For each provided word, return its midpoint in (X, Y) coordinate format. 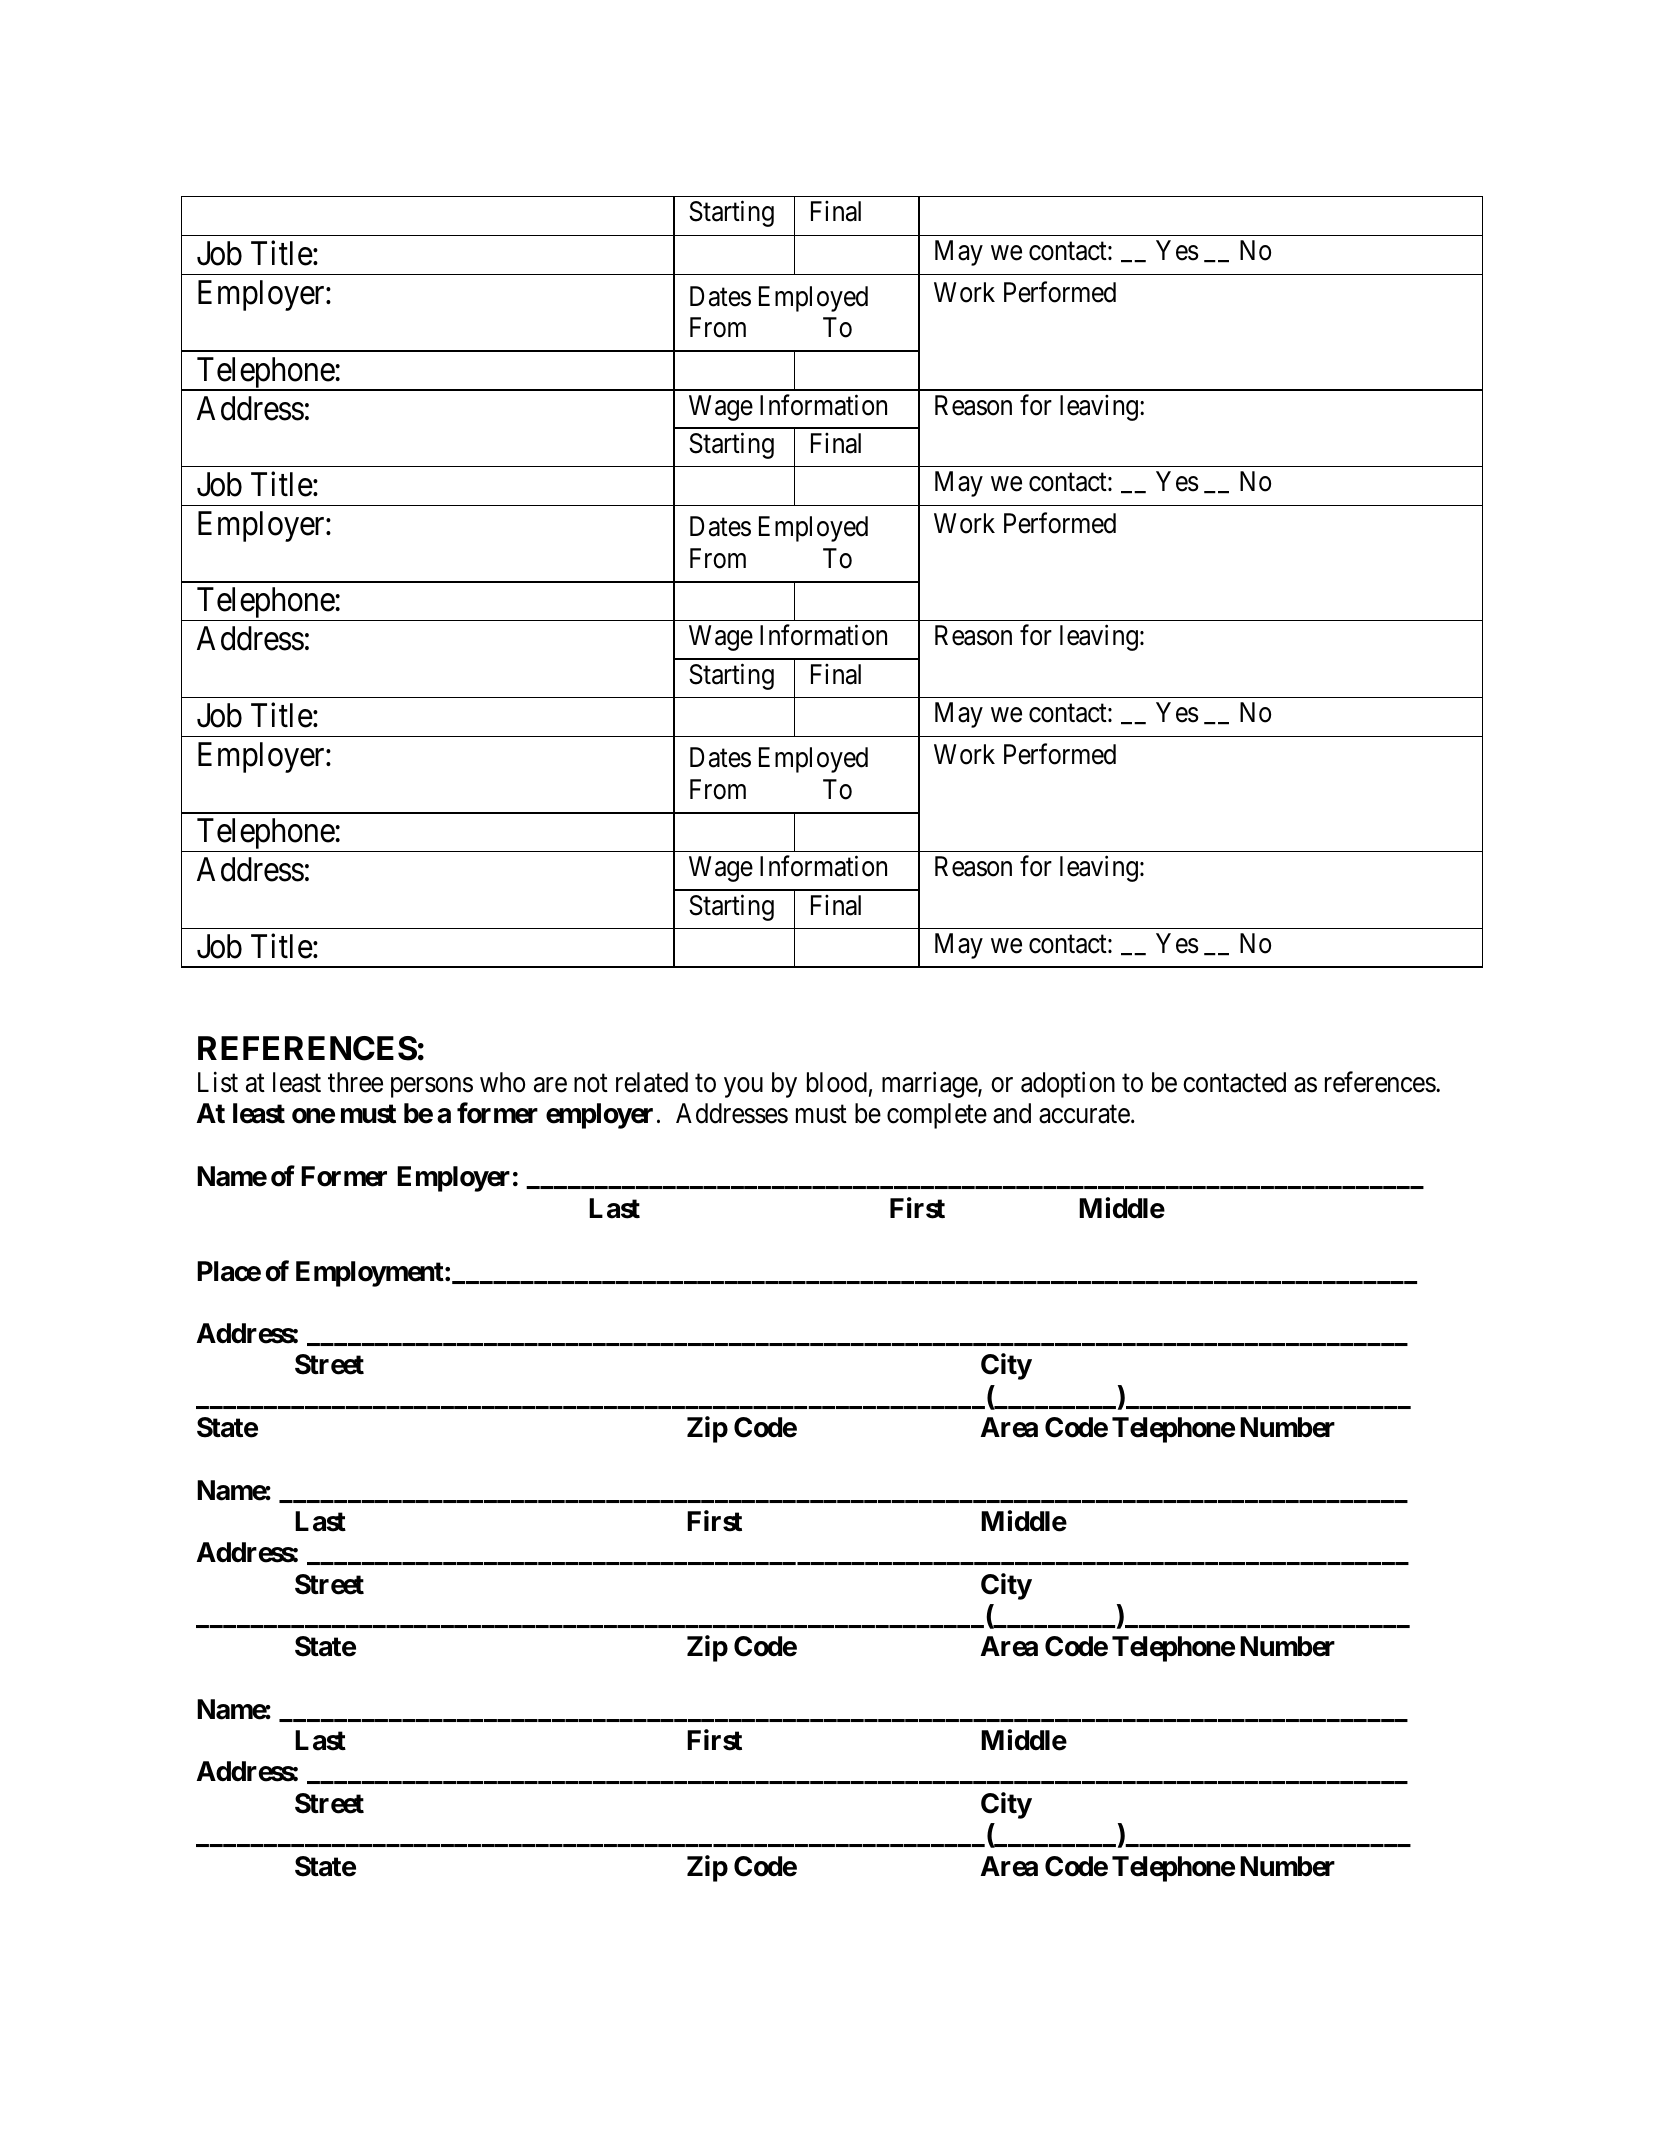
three (355, 1082)
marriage (930, 1085)
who (502, 1082)
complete (937, 1116)
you (743, 1088)
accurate (1084, 1115)
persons (432, 1088)
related (652, 1082)
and (1012, 1113)
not (591, 1083)
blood (837, 1082)
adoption (1068, 1085)
